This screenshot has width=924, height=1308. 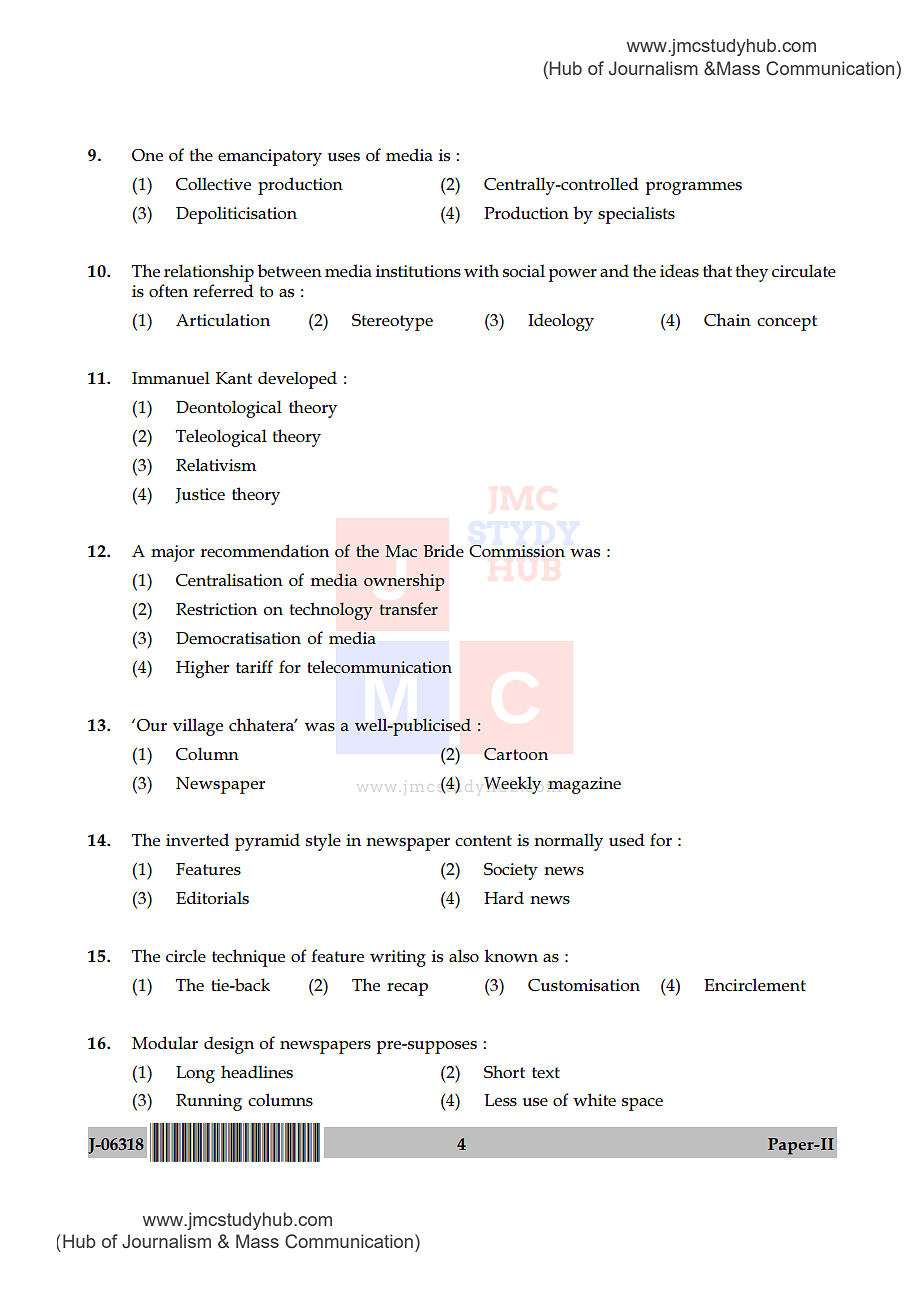 What do you see at coordinates (213, 183) in the screenshot?
I see `Collective` at bounding box center [213, 183].
